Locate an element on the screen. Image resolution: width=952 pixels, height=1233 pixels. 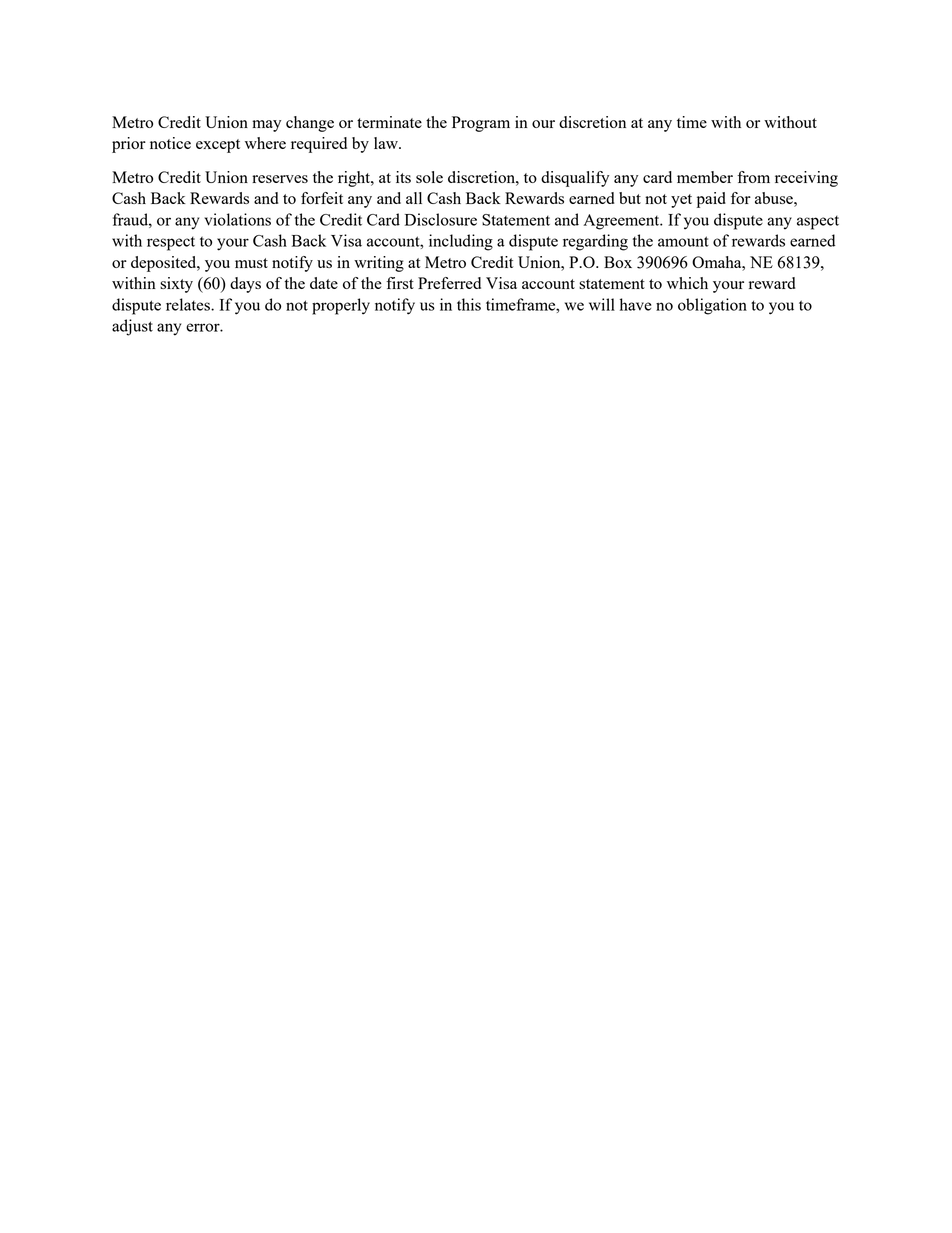
from is located at coordinates (753, 177).
